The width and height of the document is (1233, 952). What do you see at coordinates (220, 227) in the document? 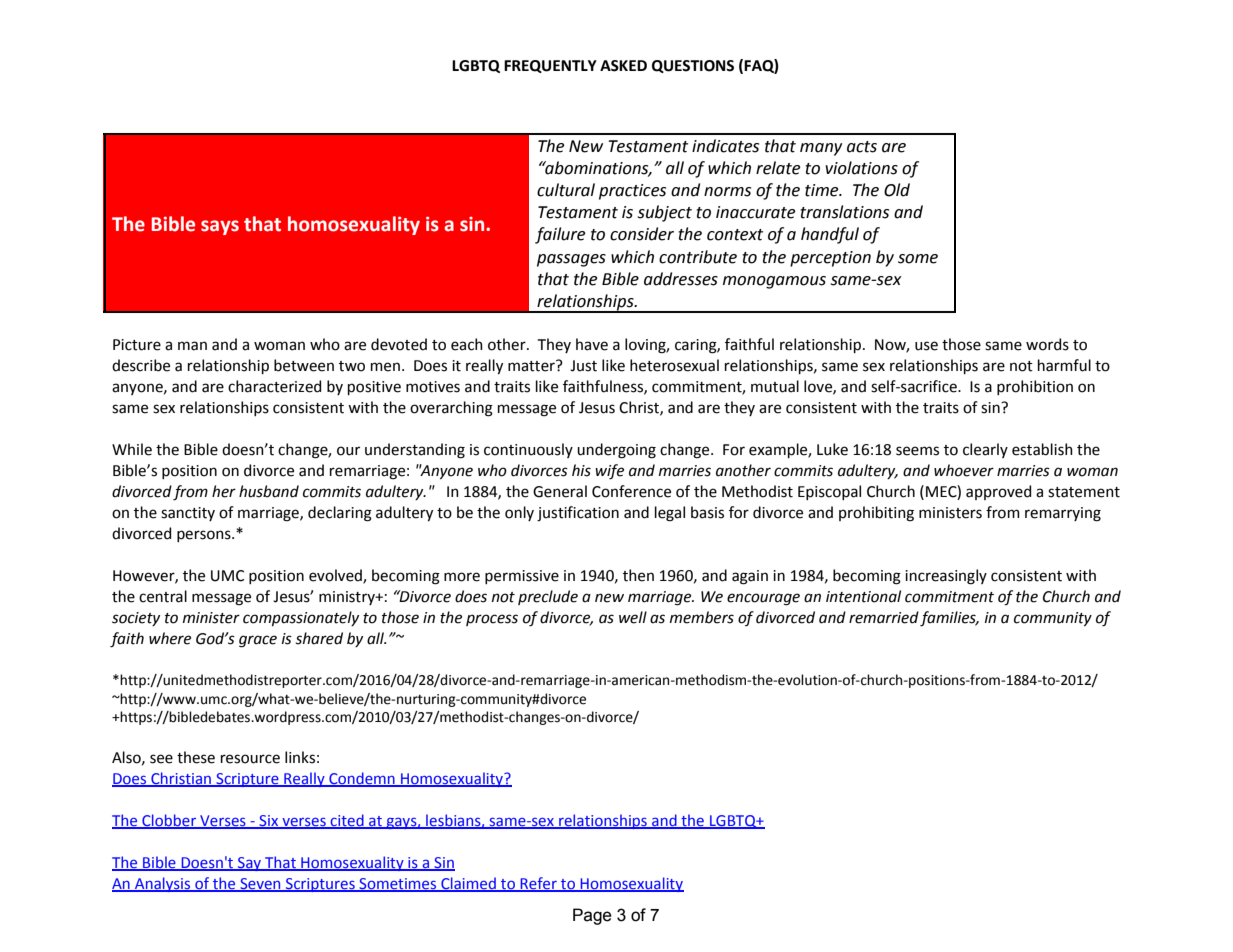
I see `says` at bounding box center [220, 227].
